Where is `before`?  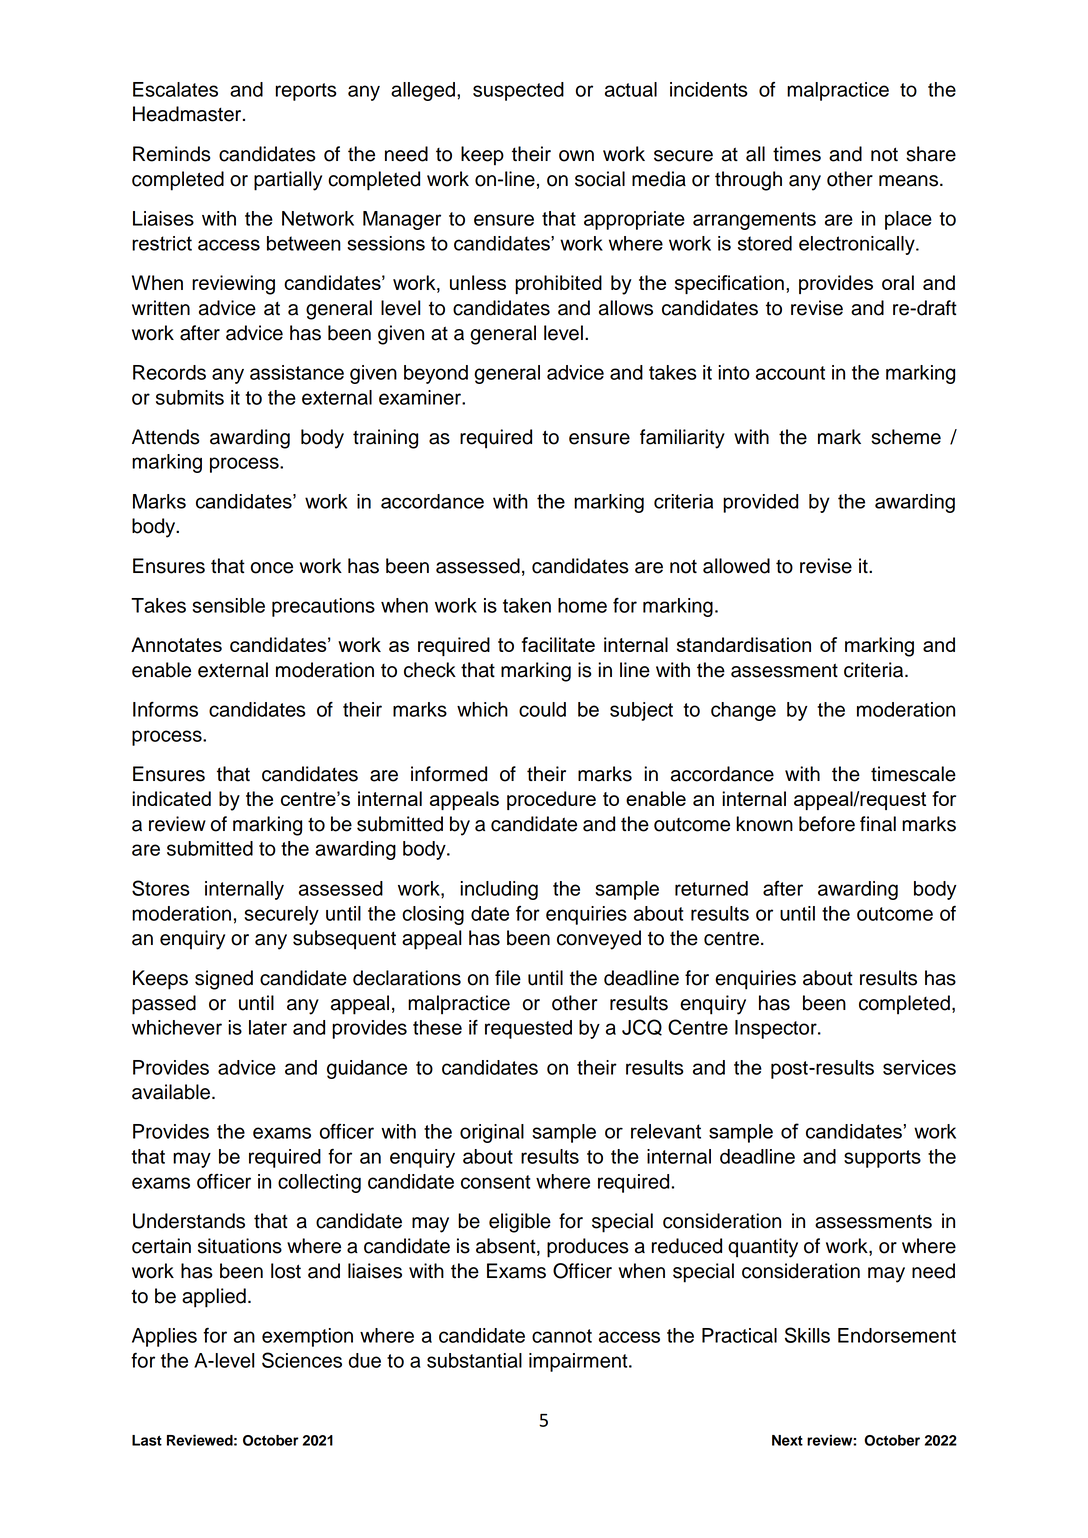
before is located at coordinates (827, 824).
